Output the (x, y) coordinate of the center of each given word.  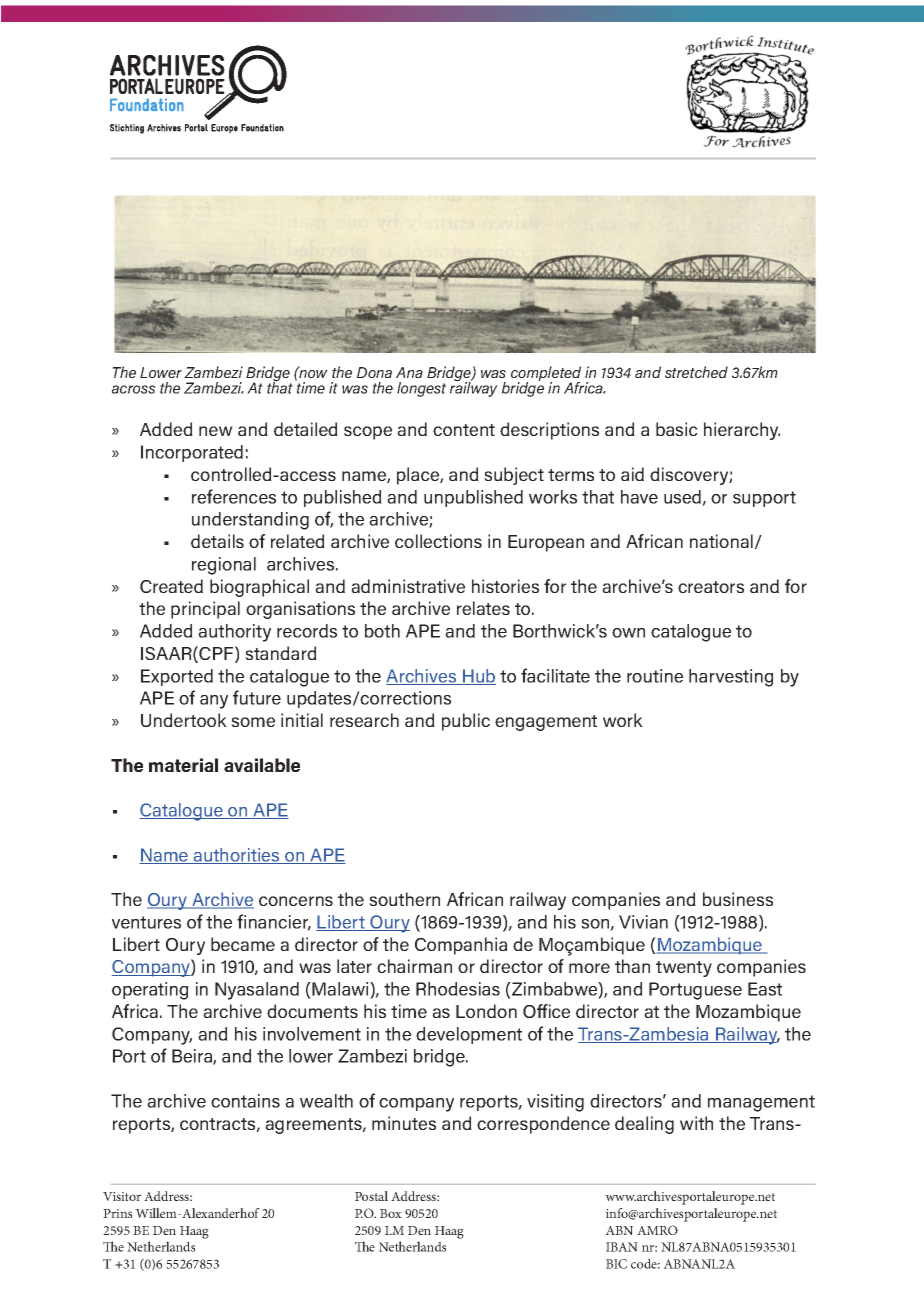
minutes (404, 1123)
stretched (696, 372)
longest (421, 389)
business (738, 899)
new (216, 431)
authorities (237, 856)
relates (483, 608)
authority (234, 633)
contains (245, 1101)
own (628, 633)
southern (404, 899)
